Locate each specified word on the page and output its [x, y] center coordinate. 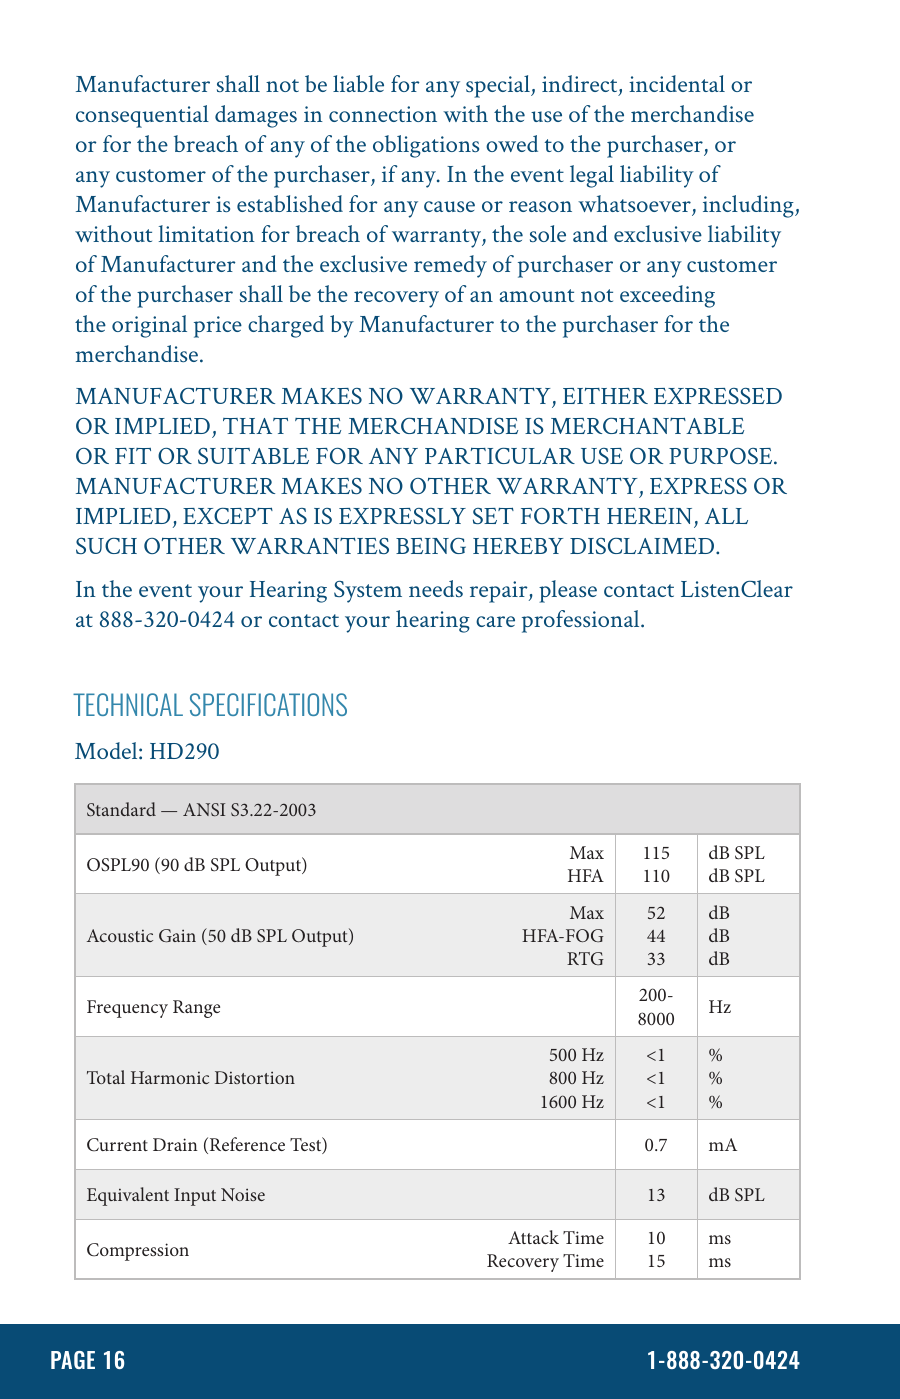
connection [383, 114]
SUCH [106, 546]
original [149, 326]
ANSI [204, 809]
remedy [450, 266]
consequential [142, 116]
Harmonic [170, 1077]
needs [436, 588]
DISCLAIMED [642, 546]
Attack [533, 1237]
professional [582, 621]
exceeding [667, 296]
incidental [677, 83]
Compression [138, 1252]
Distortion [255, 1077]
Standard [121, 809]
